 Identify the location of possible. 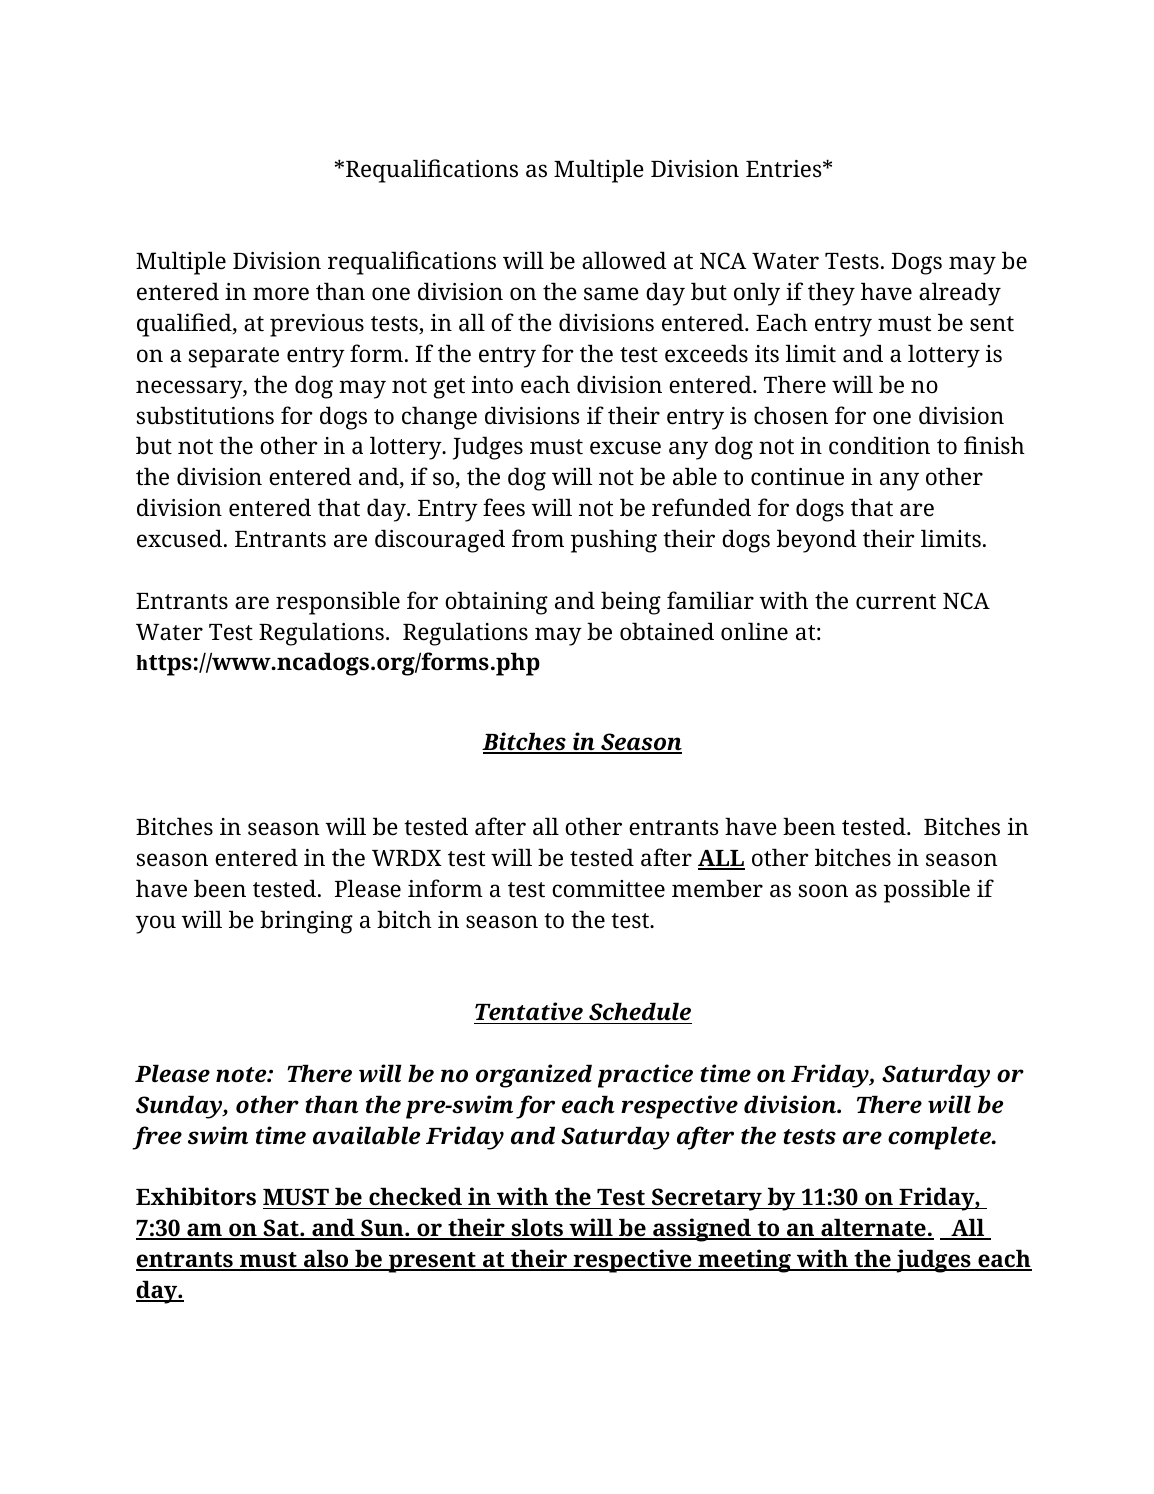
(927, 891).
